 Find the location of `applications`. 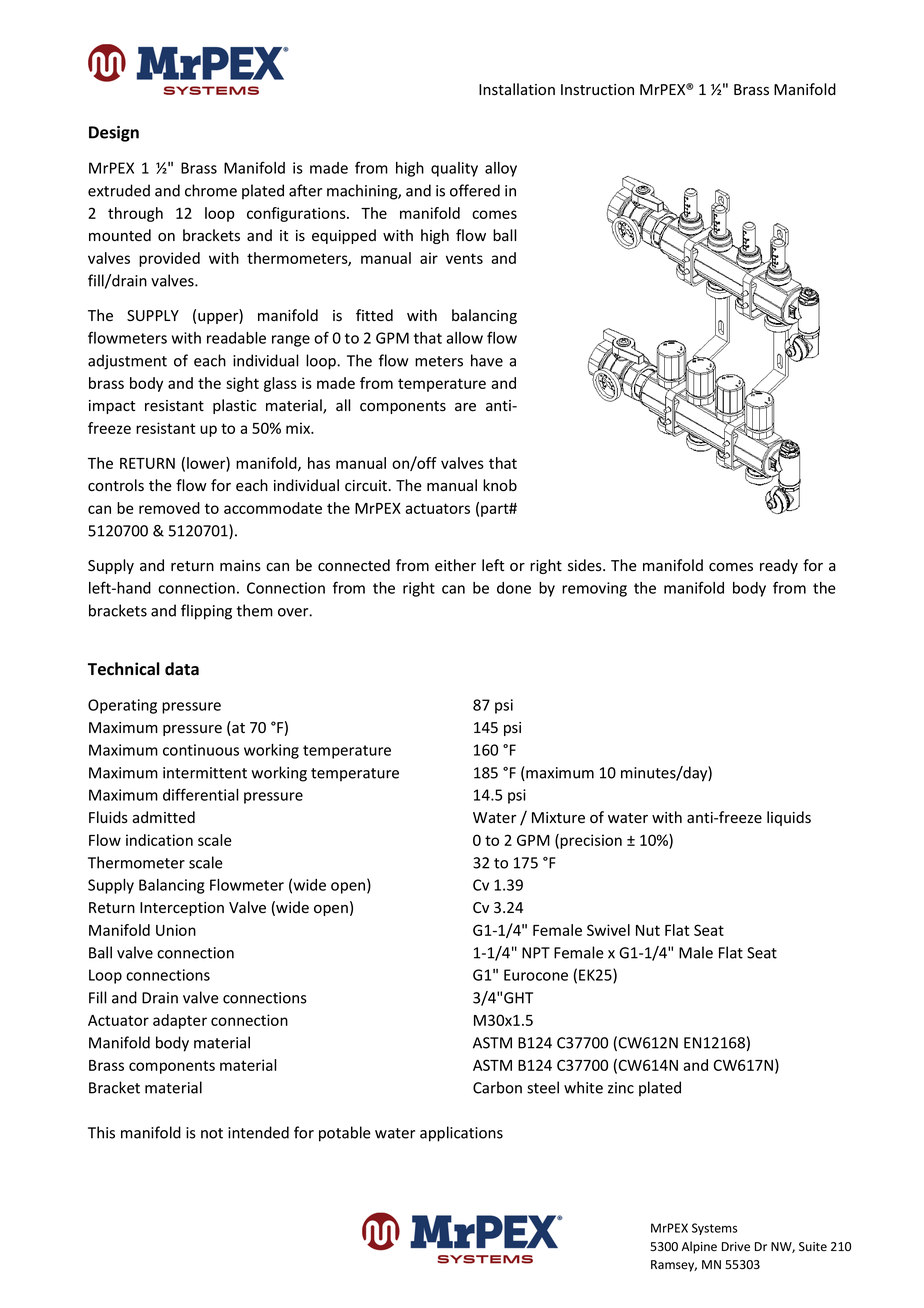

applications is located at coordinates (461, 1134).
